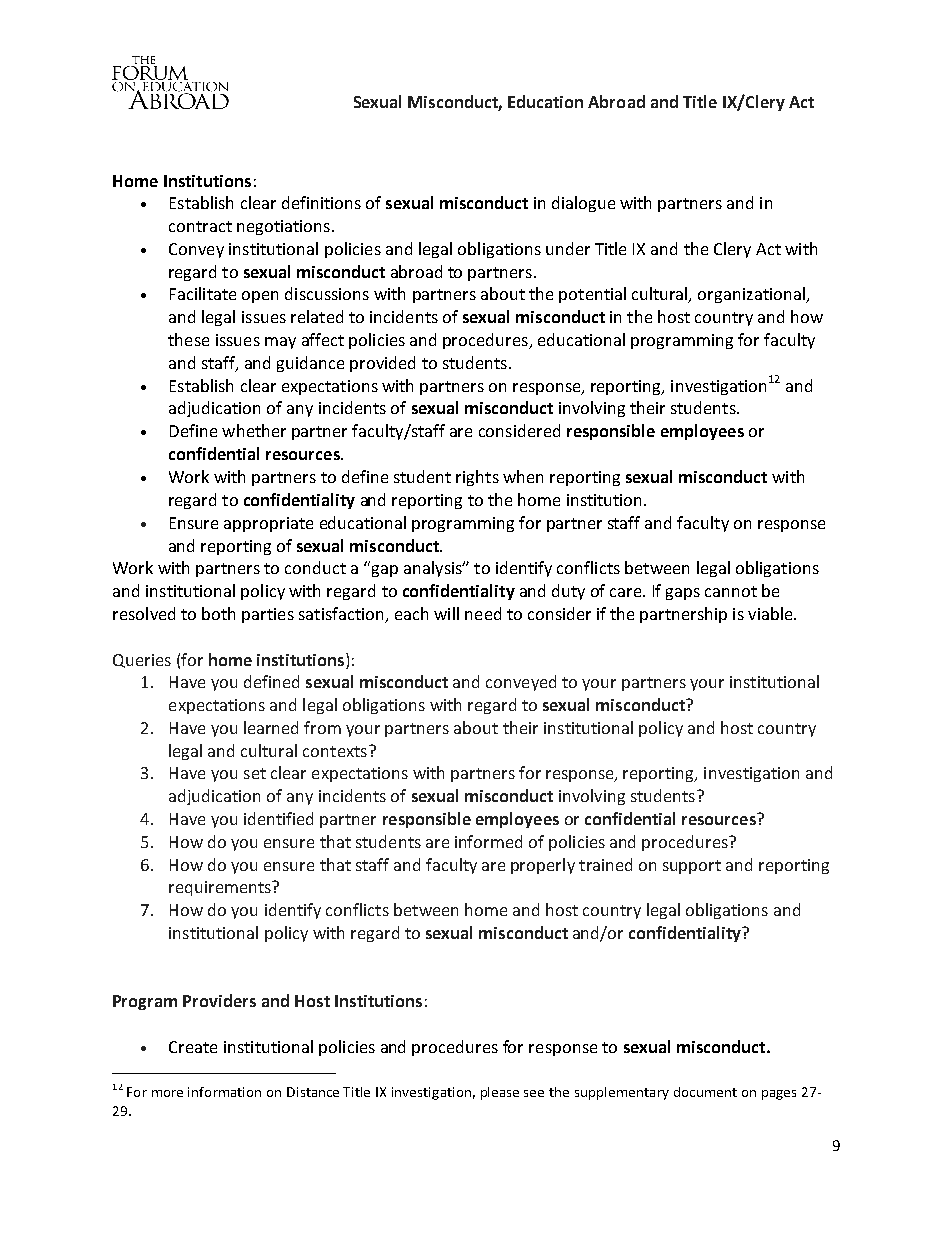  Describe the element at coordinates (500, 1093) in the screenshot. I see `please` at that location.
